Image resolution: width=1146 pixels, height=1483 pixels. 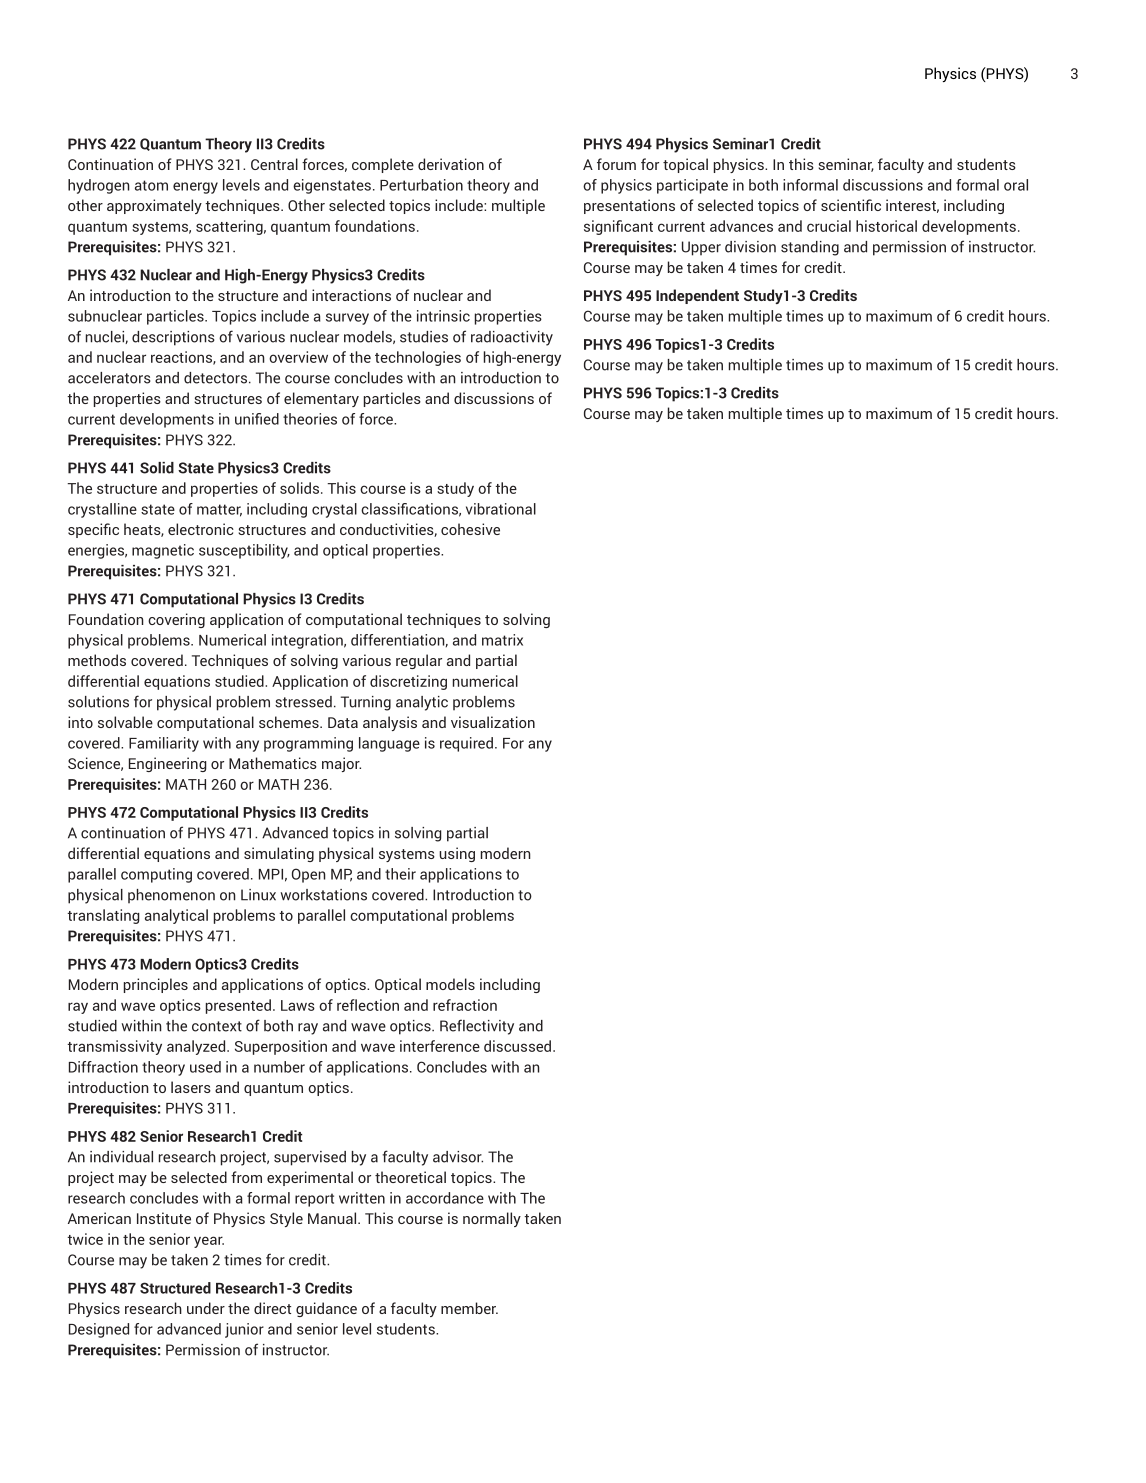 I want to click on matrix, so click(x=502, y=640).
